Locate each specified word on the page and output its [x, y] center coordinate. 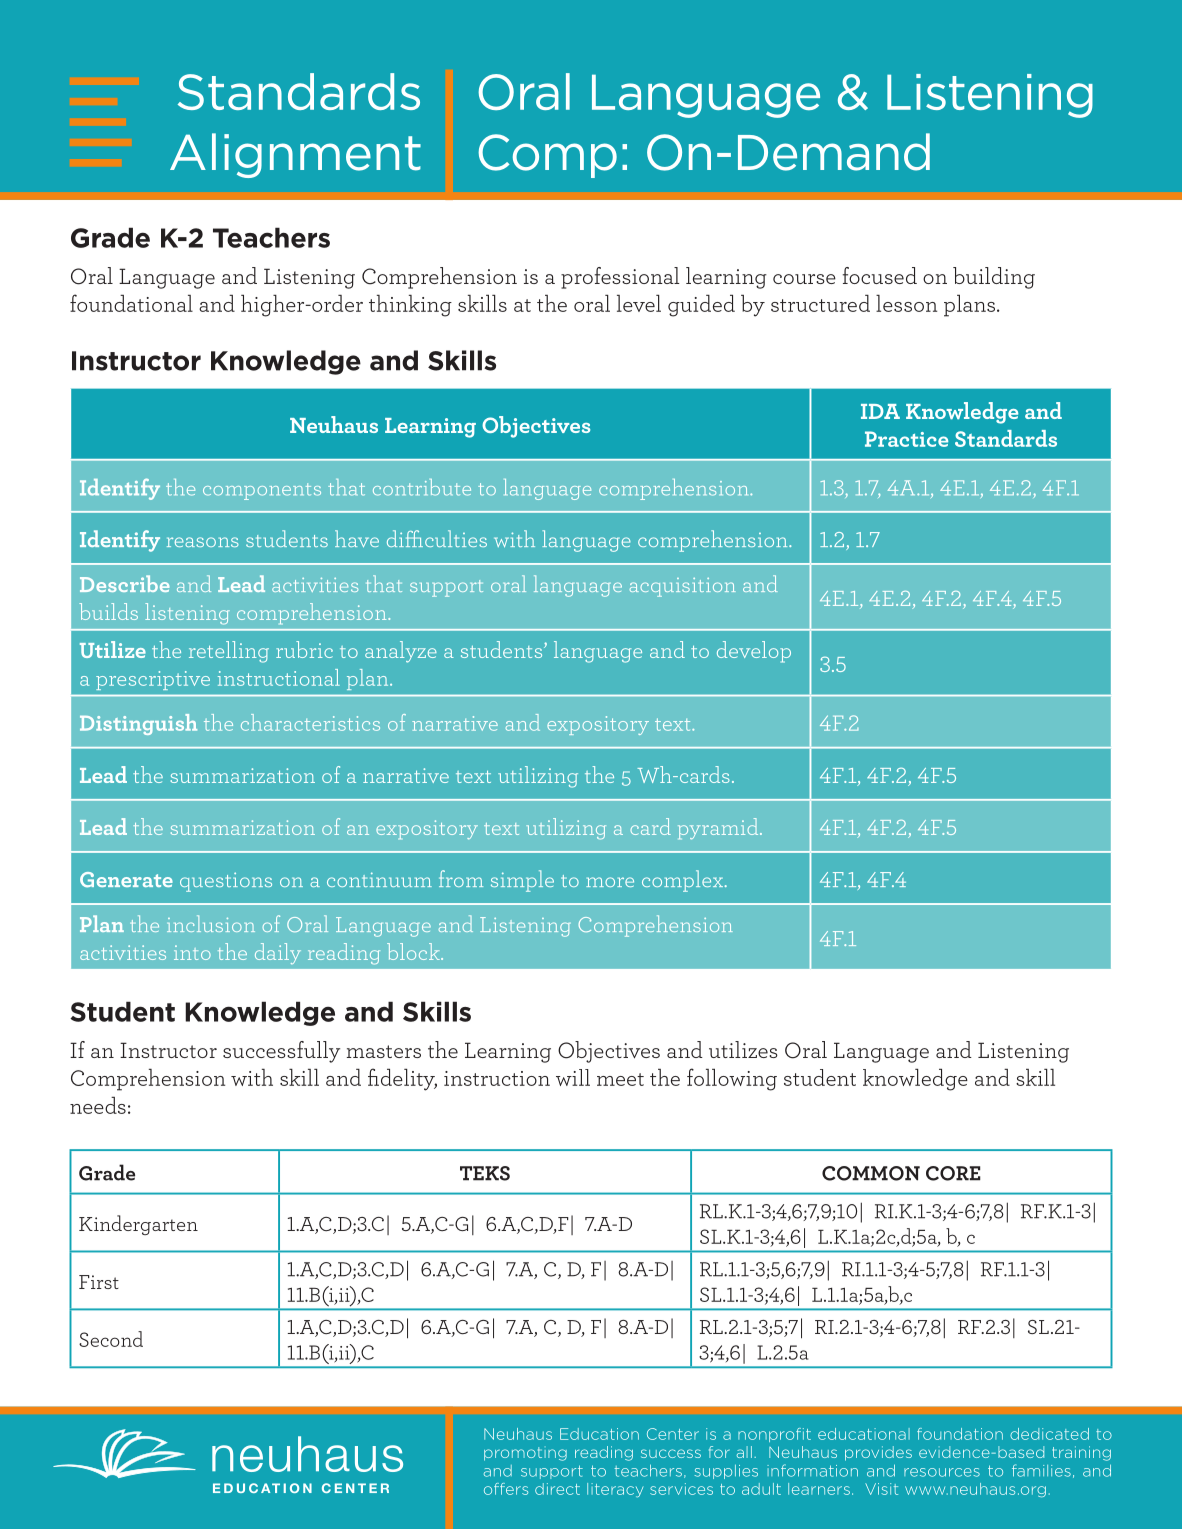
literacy [615, 1490]
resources [942, 1472]
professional [620, 278]
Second [111, 1339]
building [994, 278]
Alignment [295, 155]
